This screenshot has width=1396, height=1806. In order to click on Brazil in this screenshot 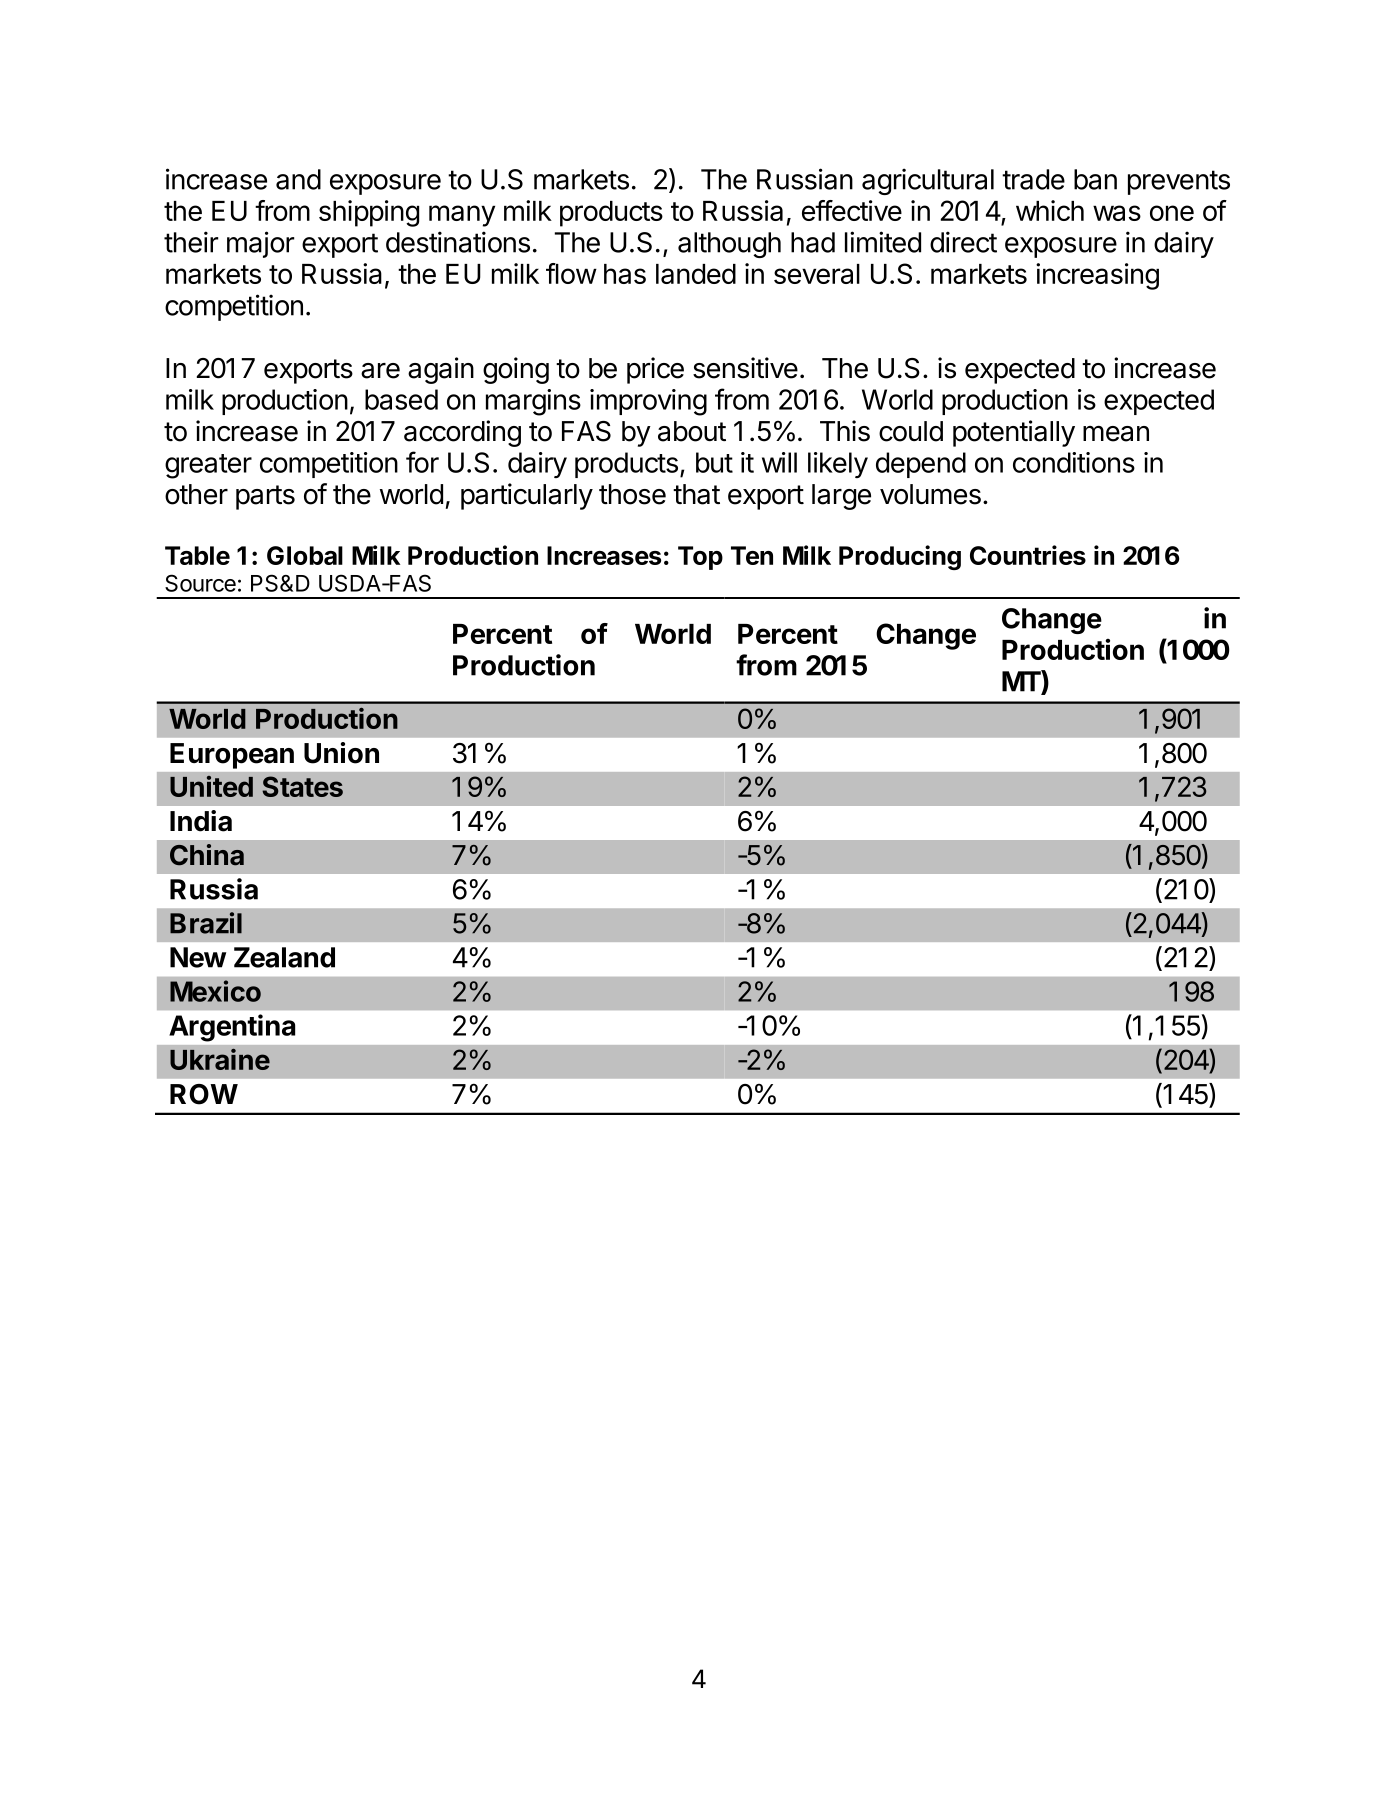, I will do `click(206, 923)`.
